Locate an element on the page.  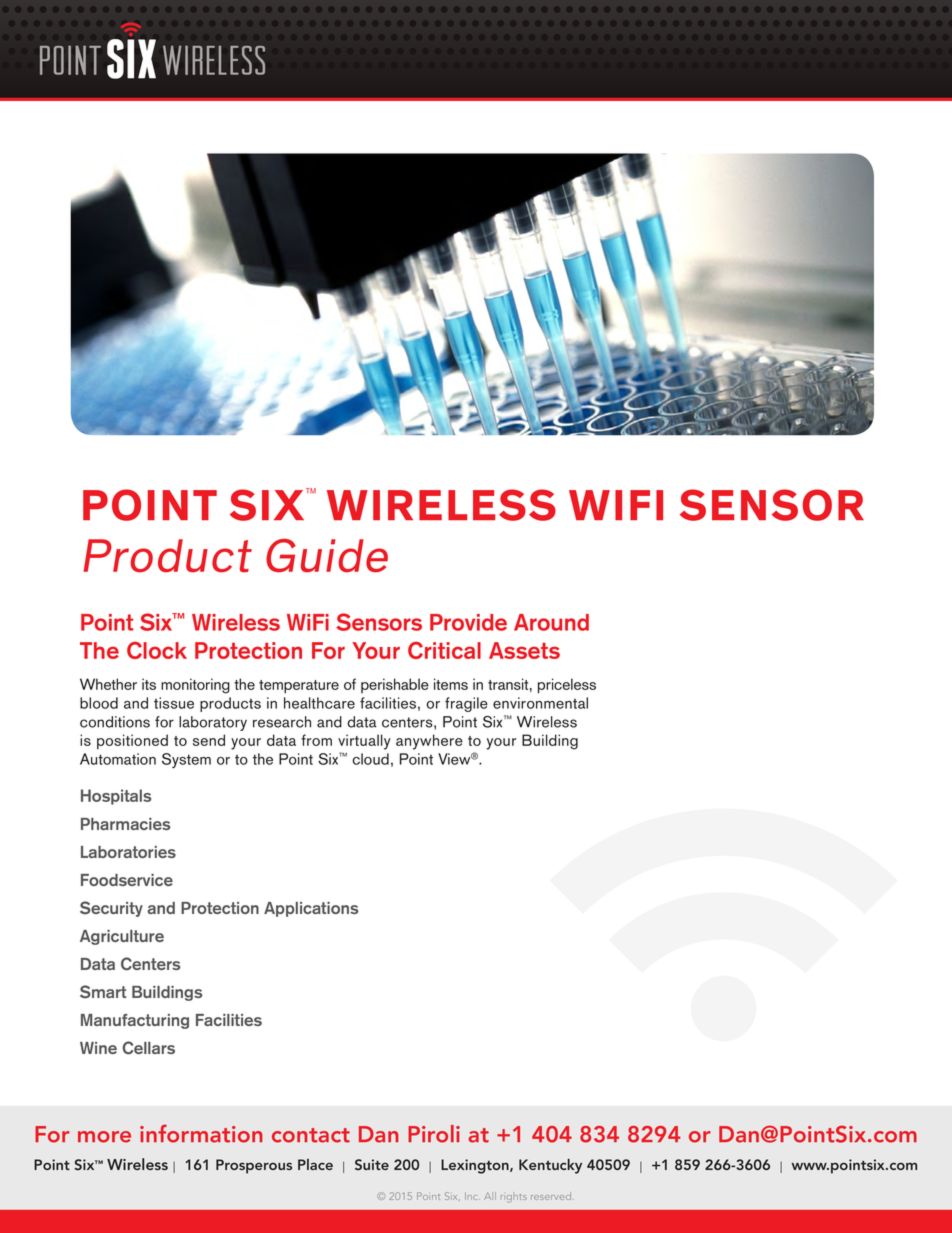
Assets is located at coordinates (524, 650).
